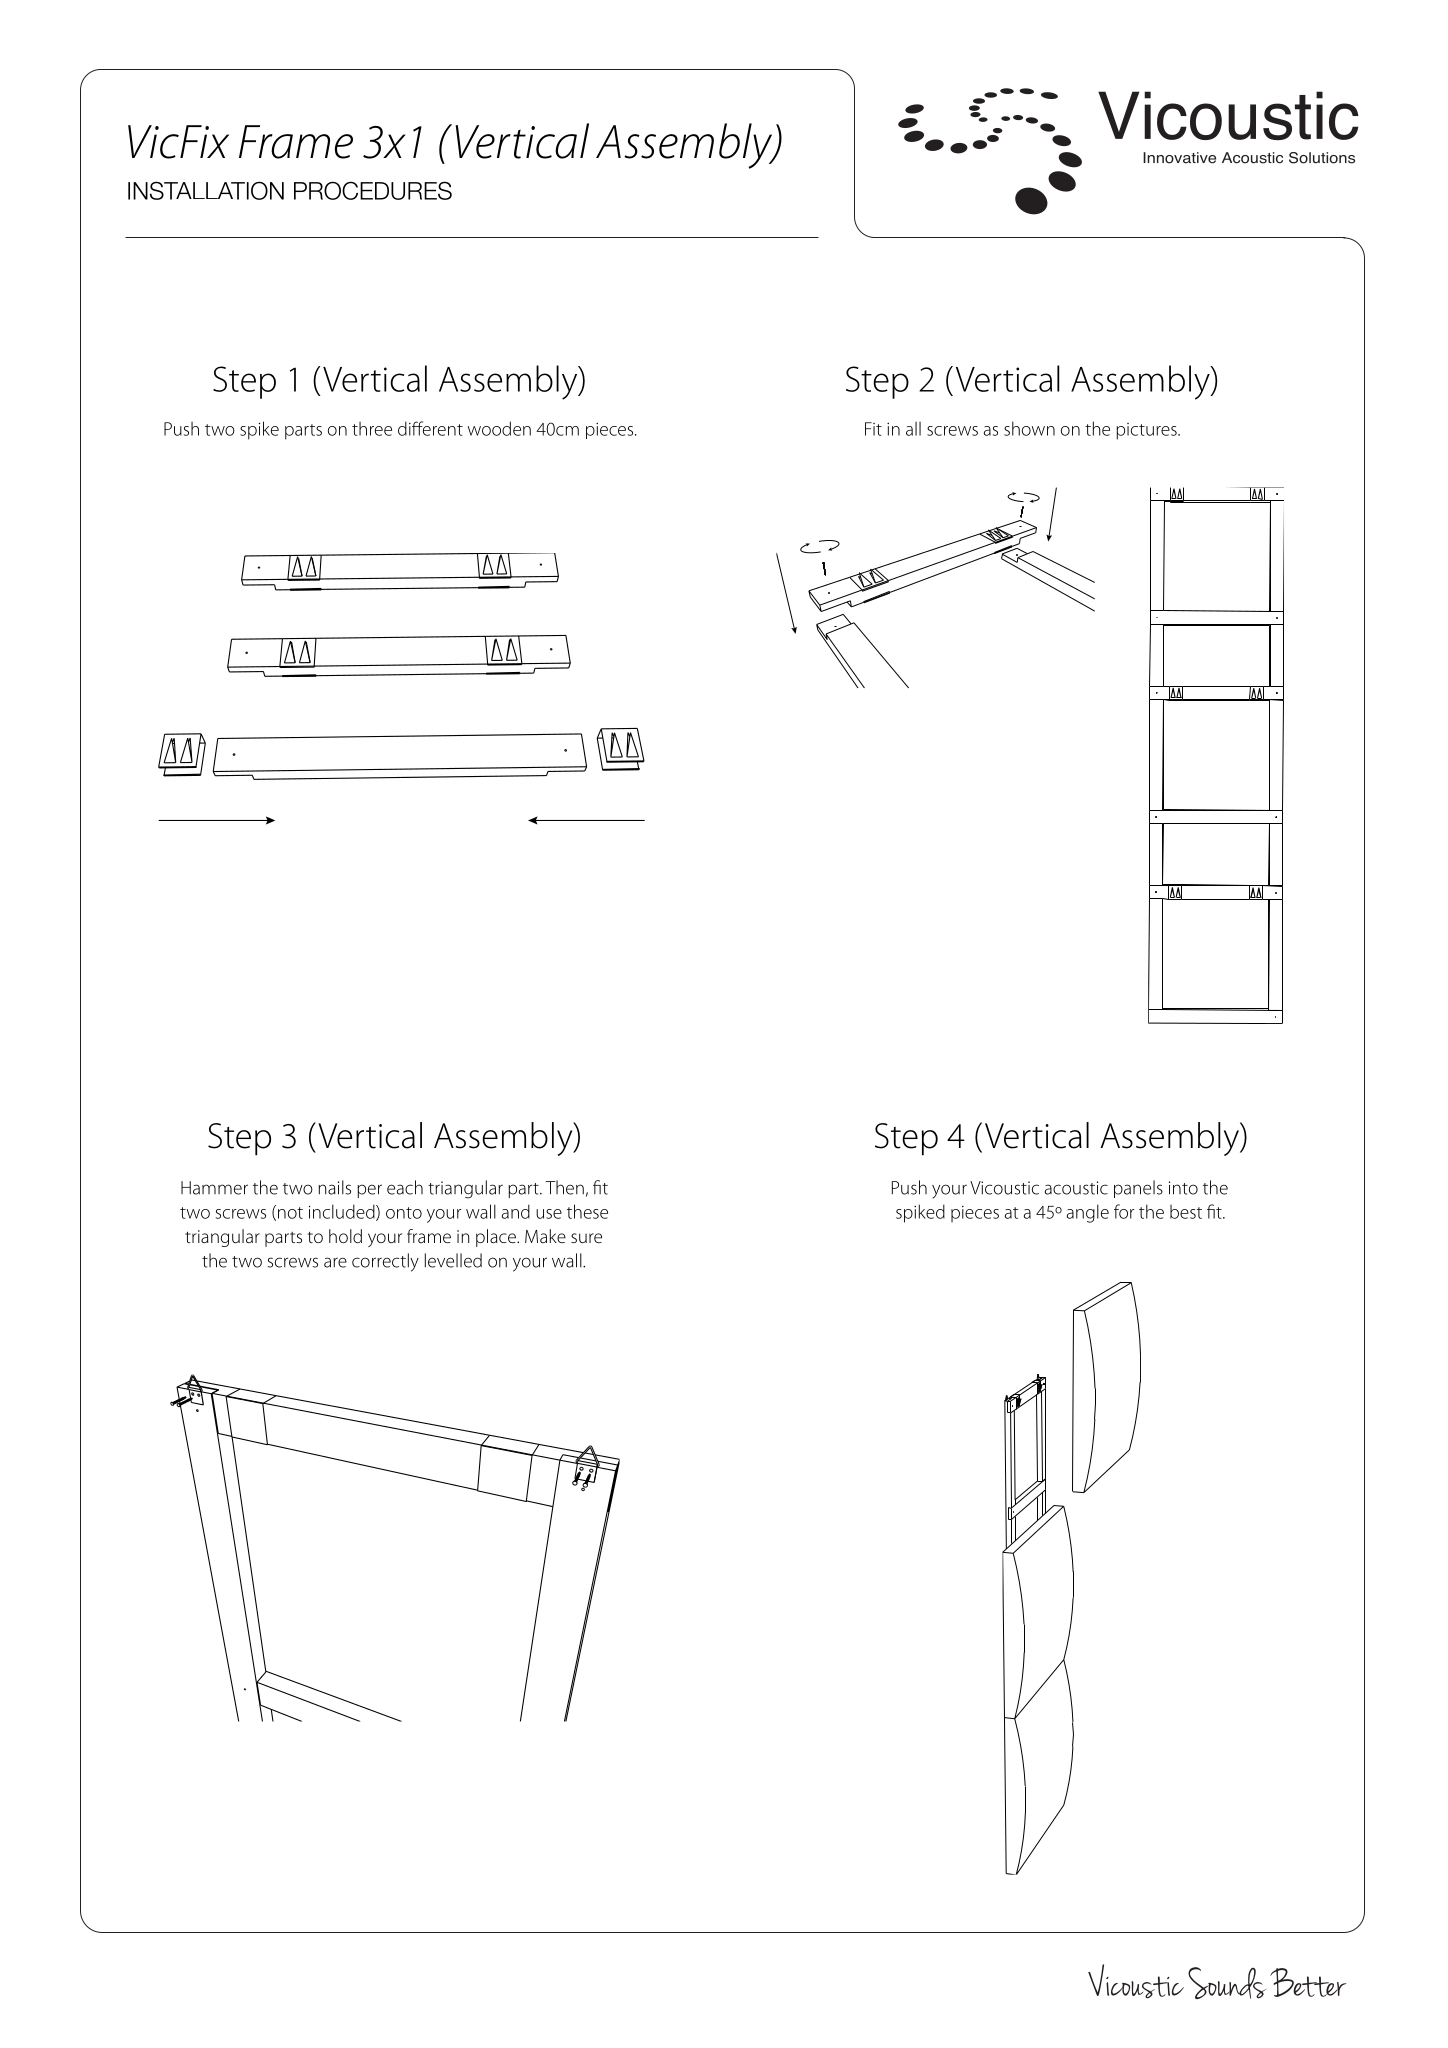 This screenshot has height=2048, width=1448. I want to click on nails, so click(334, 1187).
